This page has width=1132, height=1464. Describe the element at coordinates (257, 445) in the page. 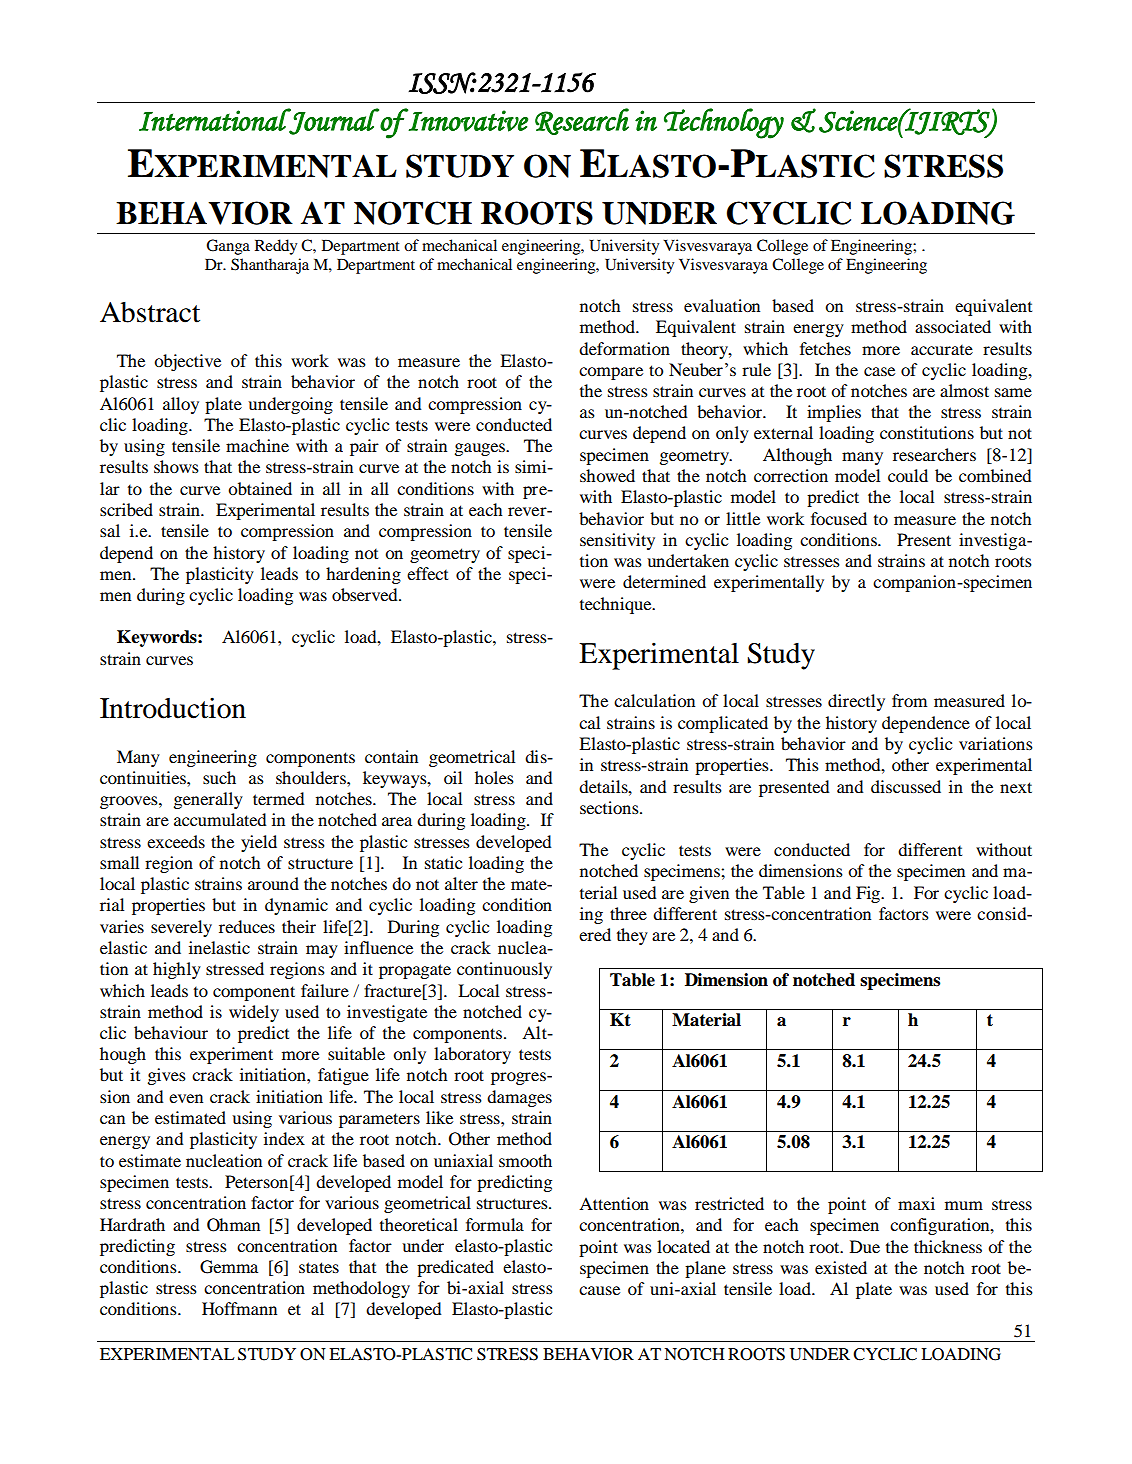

I see `machine` at that location.
